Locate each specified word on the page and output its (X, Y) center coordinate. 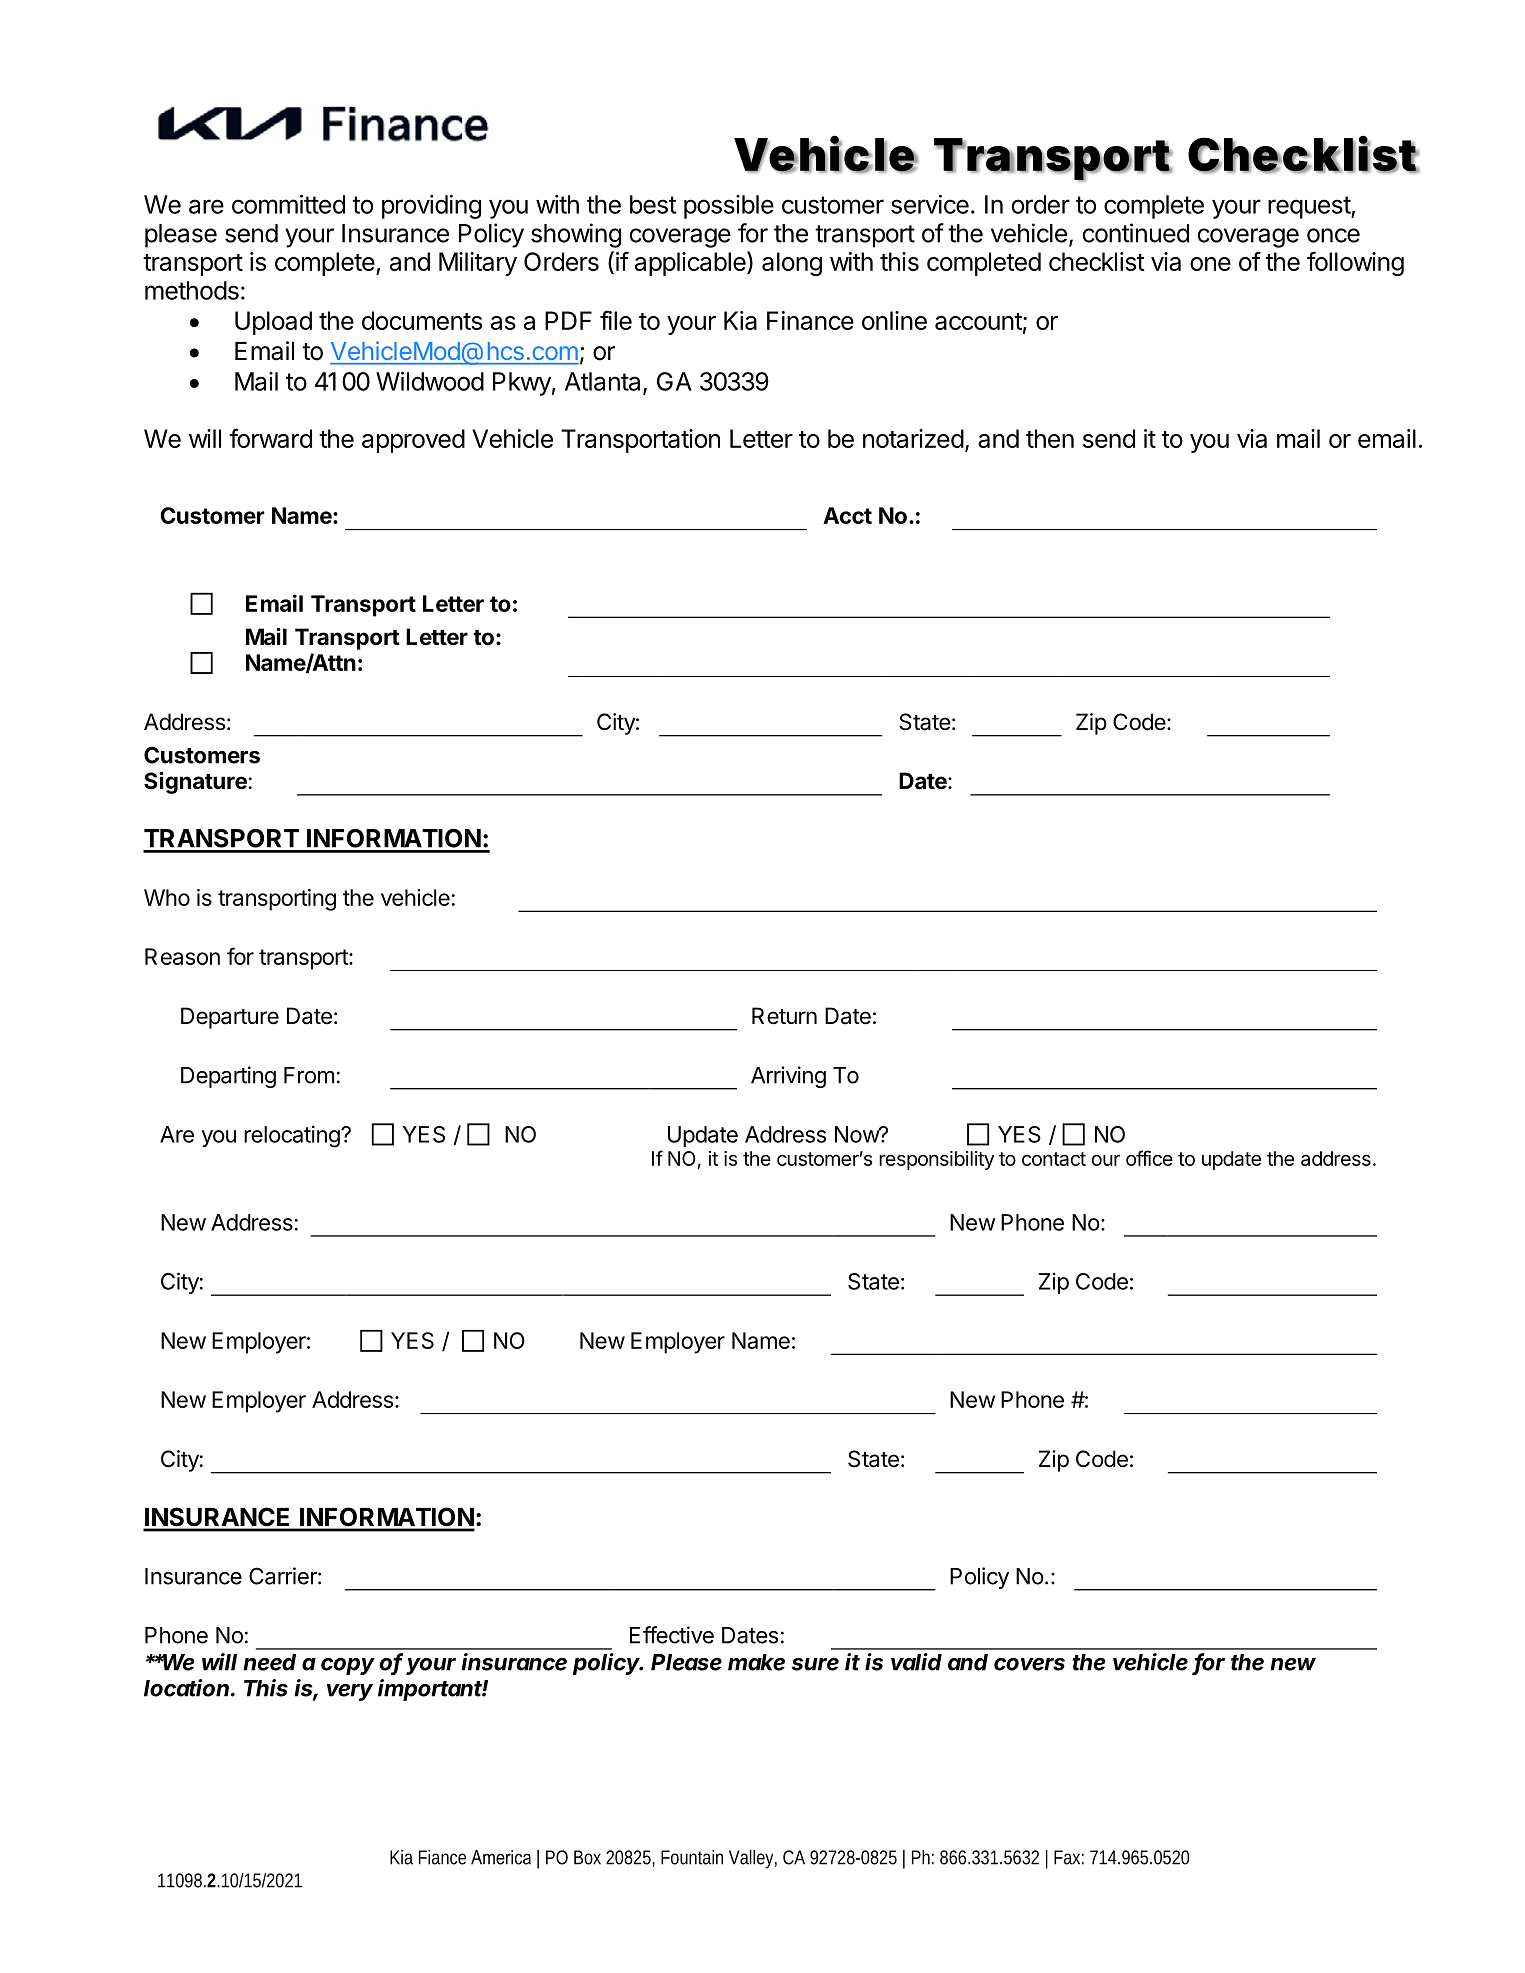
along (792, 264)
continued (1135, 233)
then (1050, 438)
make (756, 1662)
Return (784, 1016)
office (1149, 1158)
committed (288, 204)
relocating (292, 1136)
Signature (195, 783)
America (501, 1857)
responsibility (936, 1160)
